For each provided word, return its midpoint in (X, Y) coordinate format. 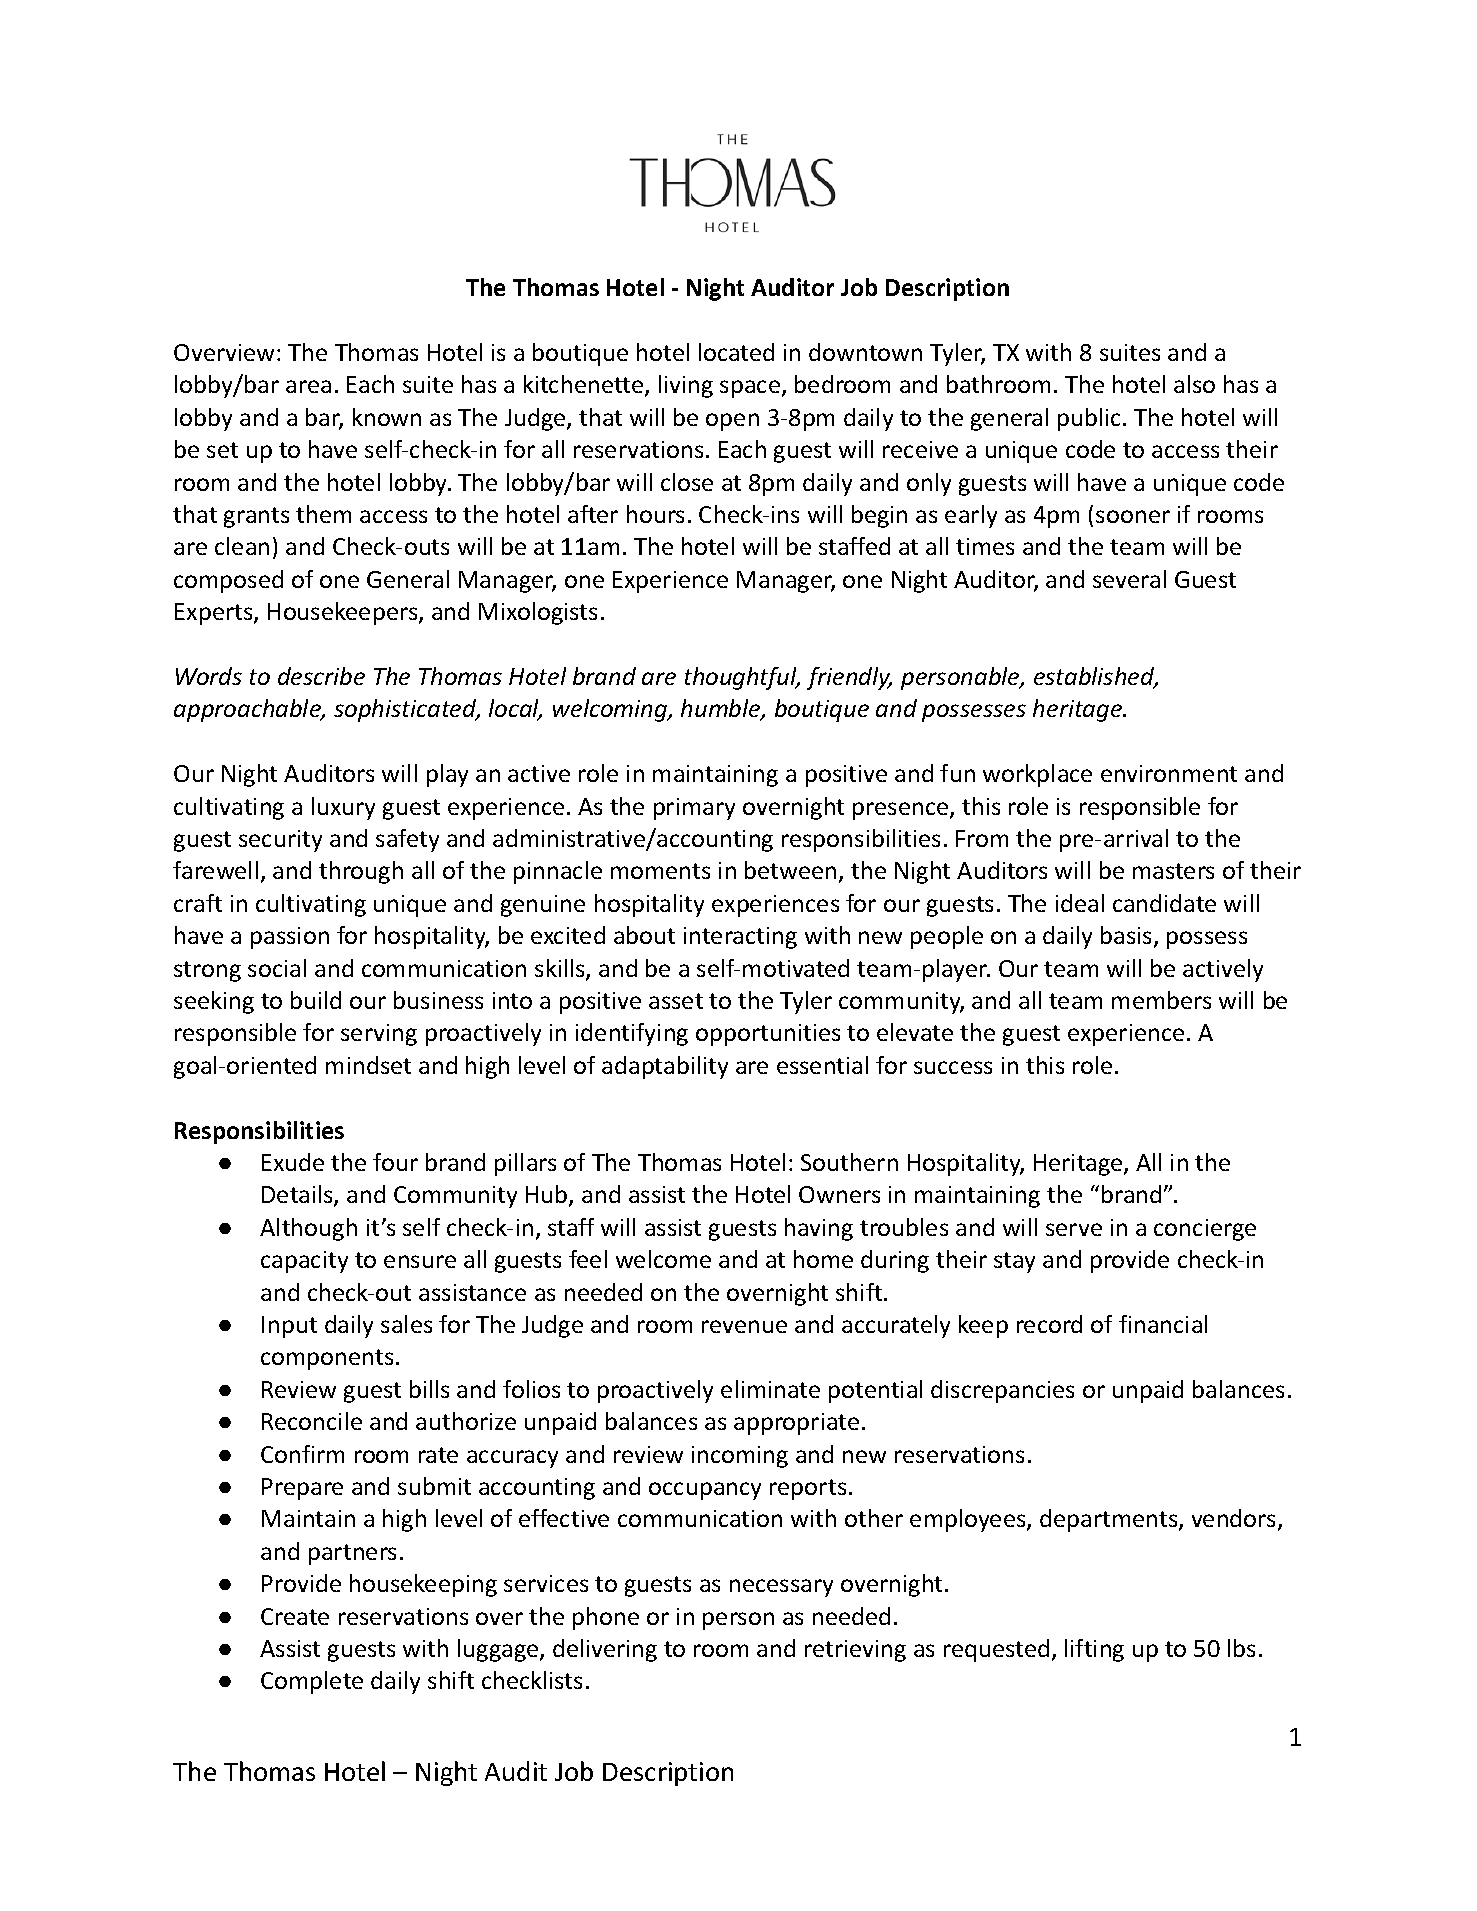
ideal (1080, 903)
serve (1074, 1229)
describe (321, 676)
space (751, 389)
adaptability (665, 1067)
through (361, 872)
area (308, 386)
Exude (293, 1162)
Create (295, 1616)
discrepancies (1002, 1391)
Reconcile (312, 1421)
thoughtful (742, 678)
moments (660, 871)
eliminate (770, 1389)
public (1091, 419)
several (1129, 579)
